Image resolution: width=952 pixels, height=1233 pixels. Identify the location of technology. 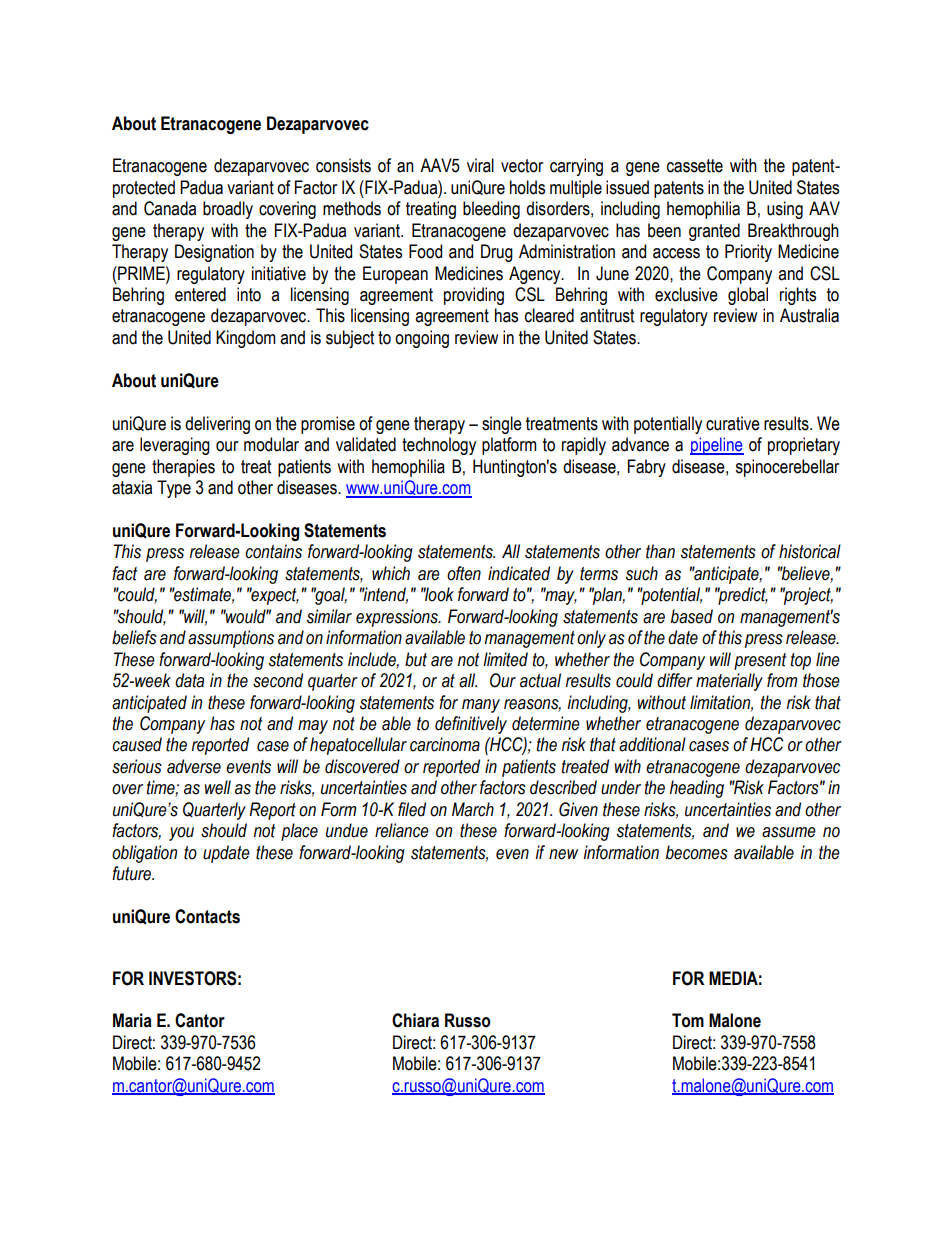
(439, 446).
